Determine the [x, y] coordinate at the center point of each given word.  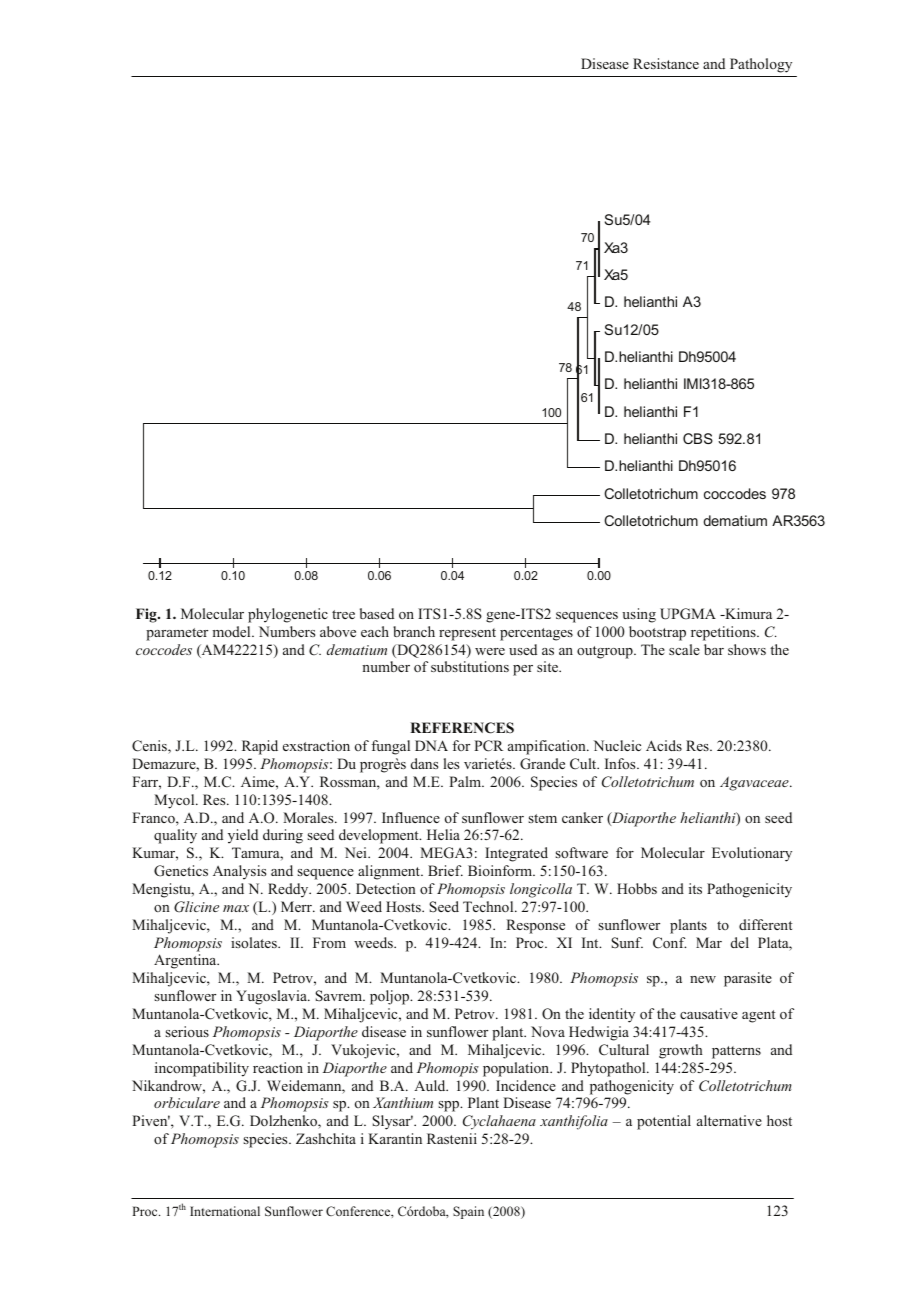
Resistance [666, 63]
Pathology [761, 65]
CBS [698, 438]
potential [664, 1122]
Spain [468, 1212]
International [225, 1211]
